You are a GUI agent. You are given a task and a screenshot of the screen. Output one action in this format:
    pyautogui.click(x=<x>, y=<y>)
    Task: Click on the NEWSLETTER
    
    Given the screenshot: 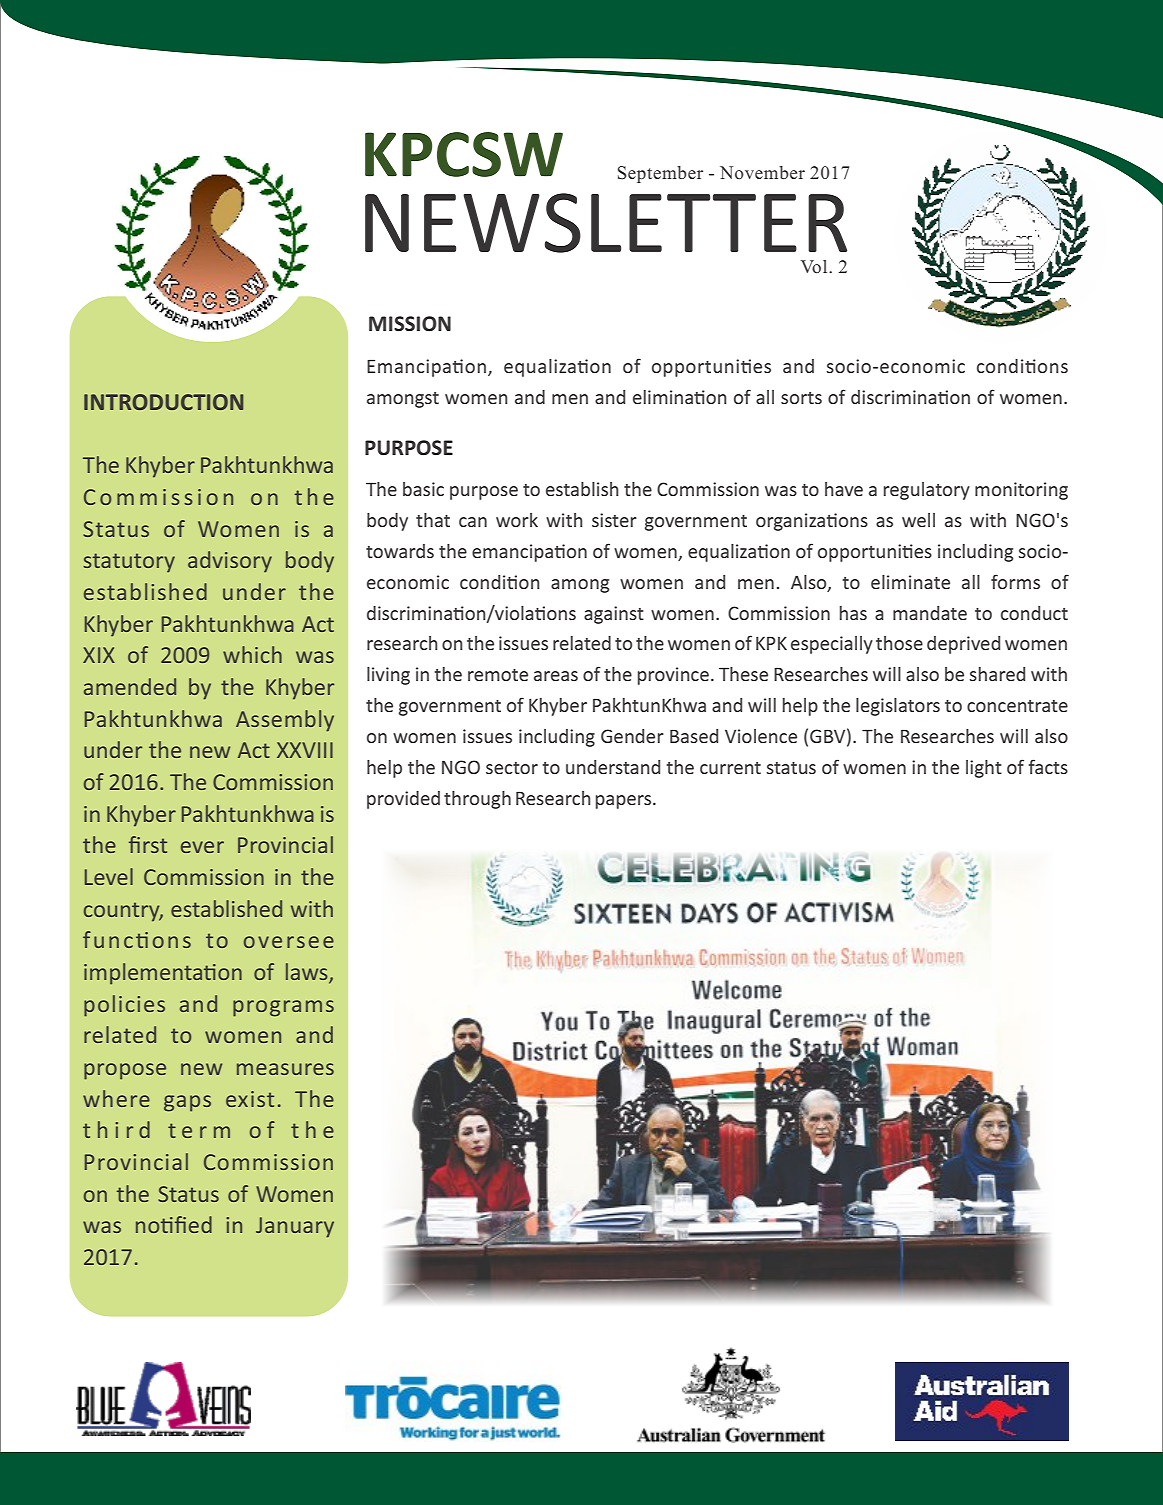 What is the action you would take?
    pyautogui.click(x=606, y=223)
